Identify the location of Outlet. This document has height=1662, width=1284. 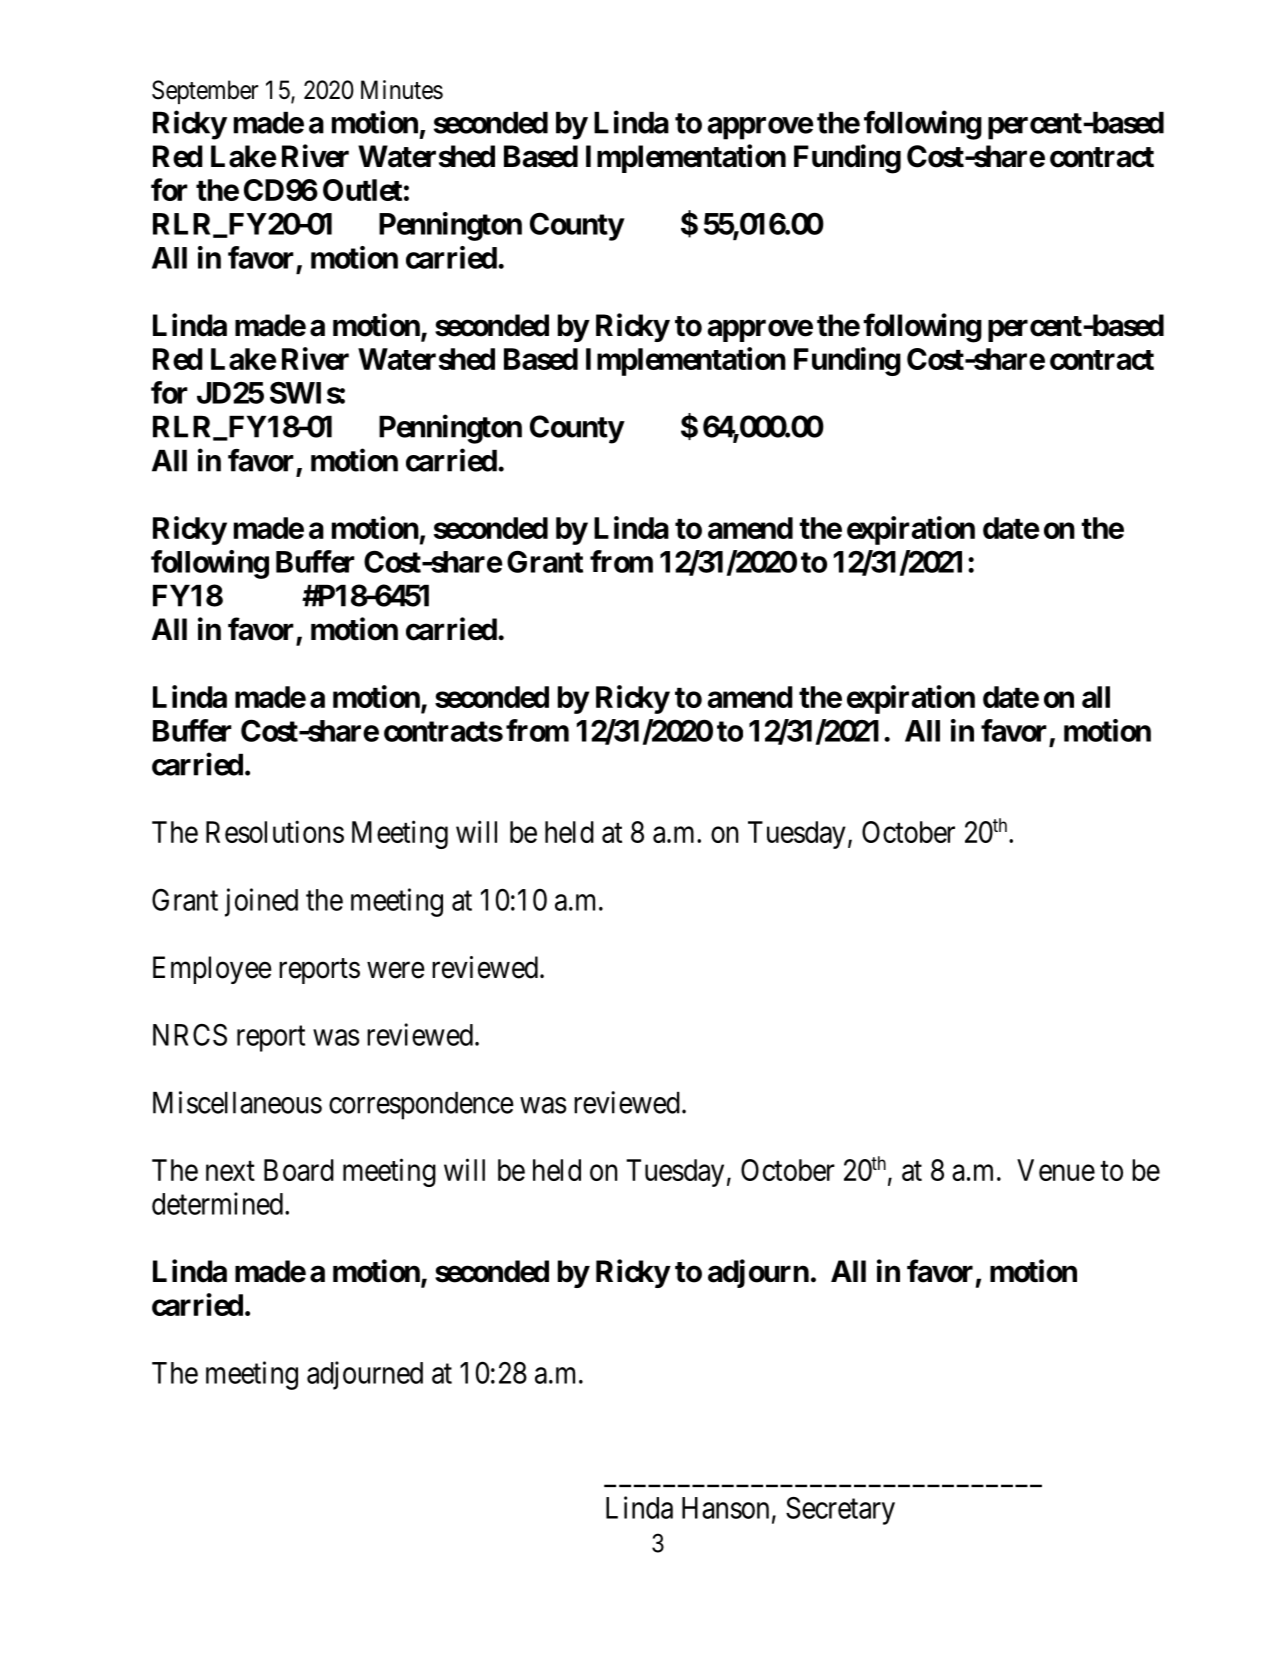
(362, 190).
